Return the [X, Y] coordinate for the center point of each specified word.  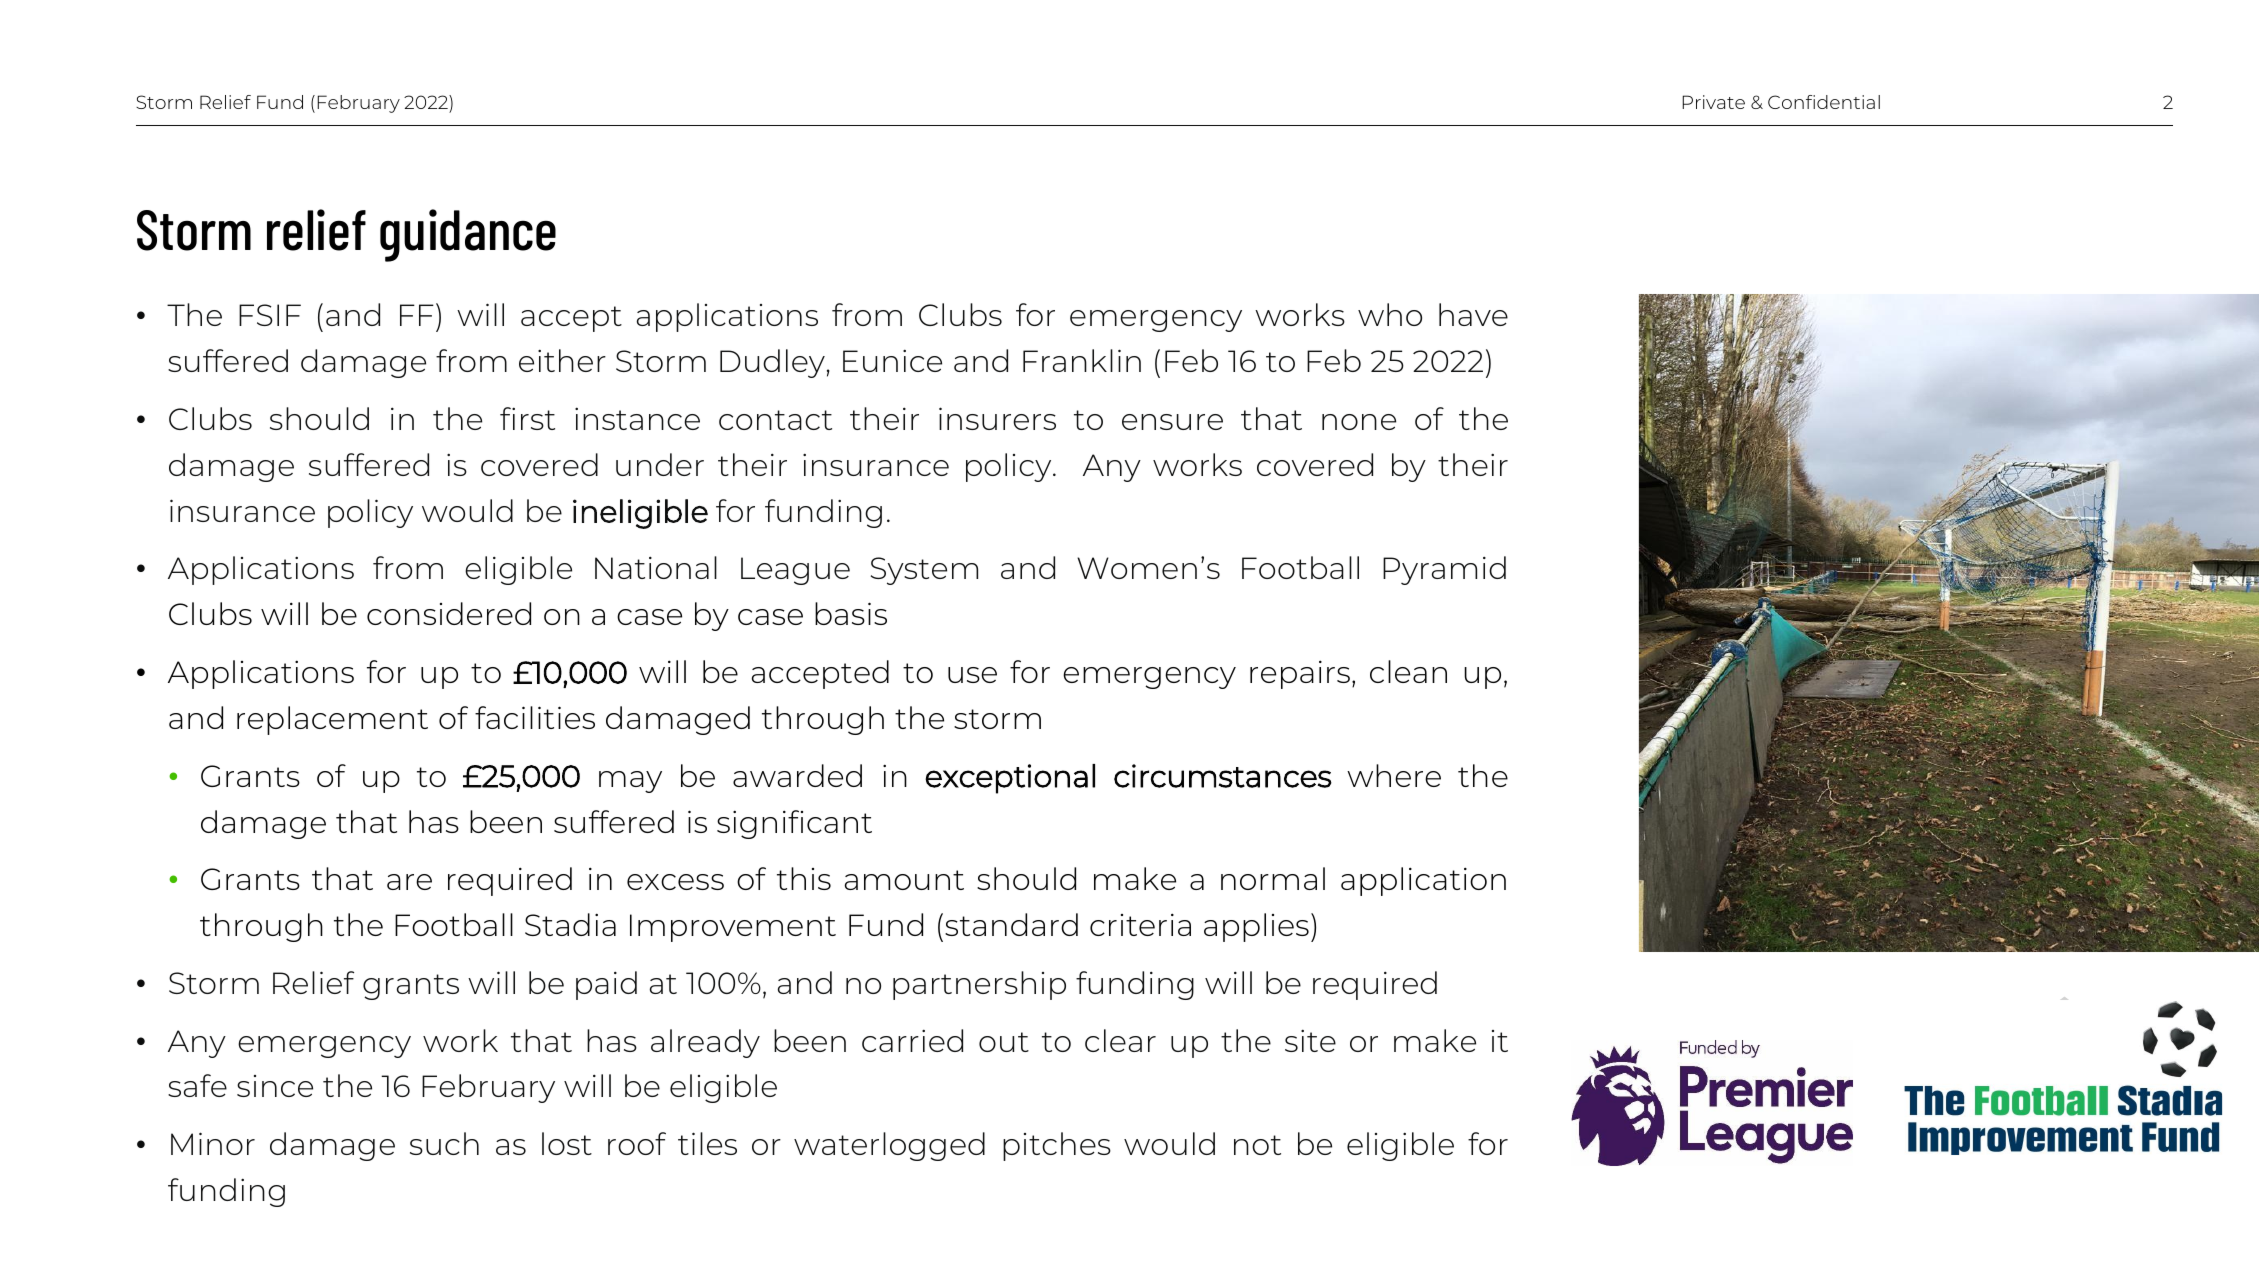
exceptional [1010, 779]
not [1257, 1145]
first [527, 418]
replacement [332, 720]
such [444, 1143]
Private [1713, 102]
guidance [468, 235]
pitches [1057, 1146]
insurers [997, 418]
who [1390, 314]
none [1359, 422]
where [1394, 775]
